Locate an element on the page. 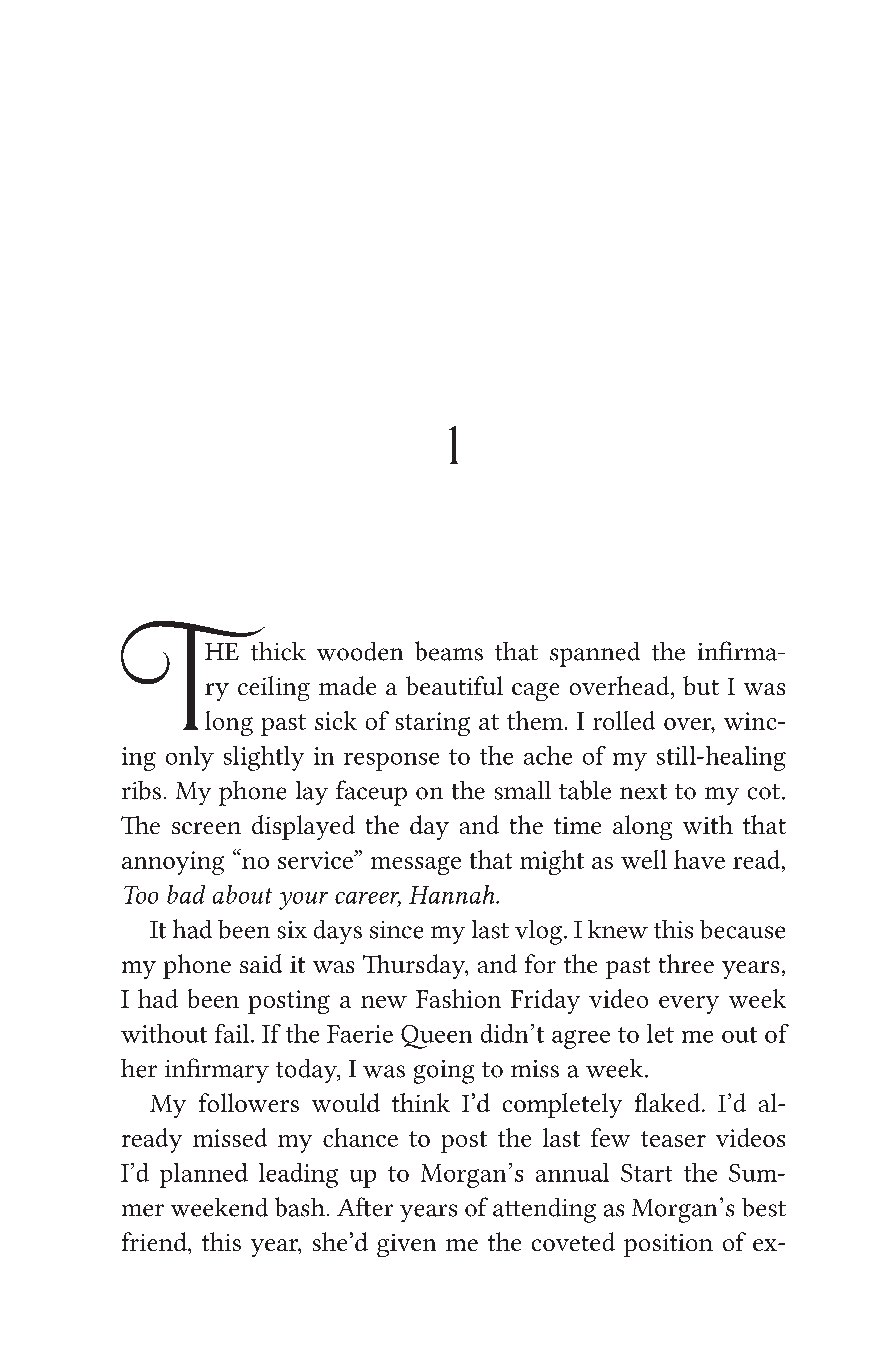 The height and width of the document is (1372, 887). thick is located at coordinates (278, 651).
